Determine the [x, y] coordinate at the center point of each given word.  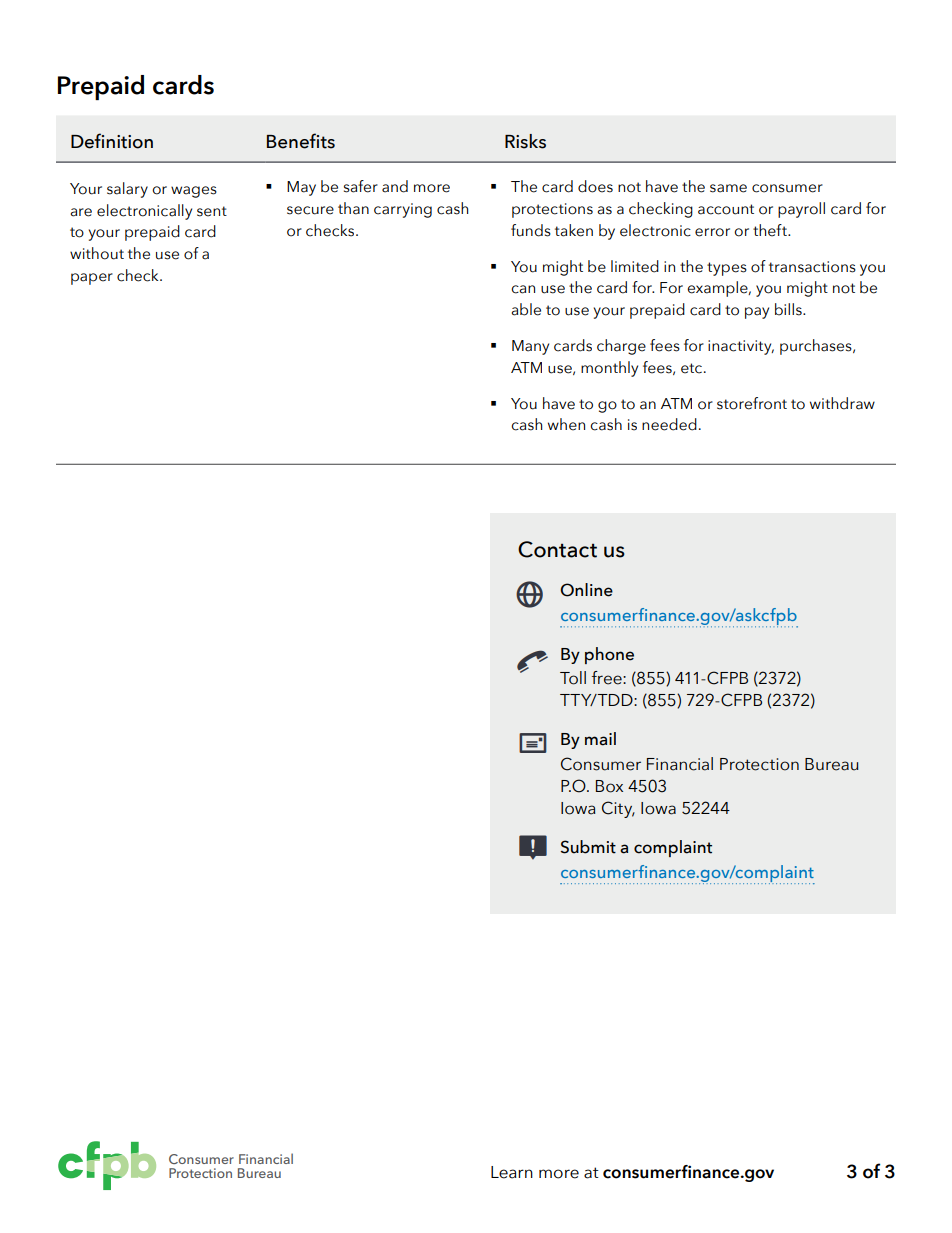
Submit [588, 847]
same [728, 188]
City [618, 809]
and [395, 186]
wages [194, 192]
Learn [512, 1172]
